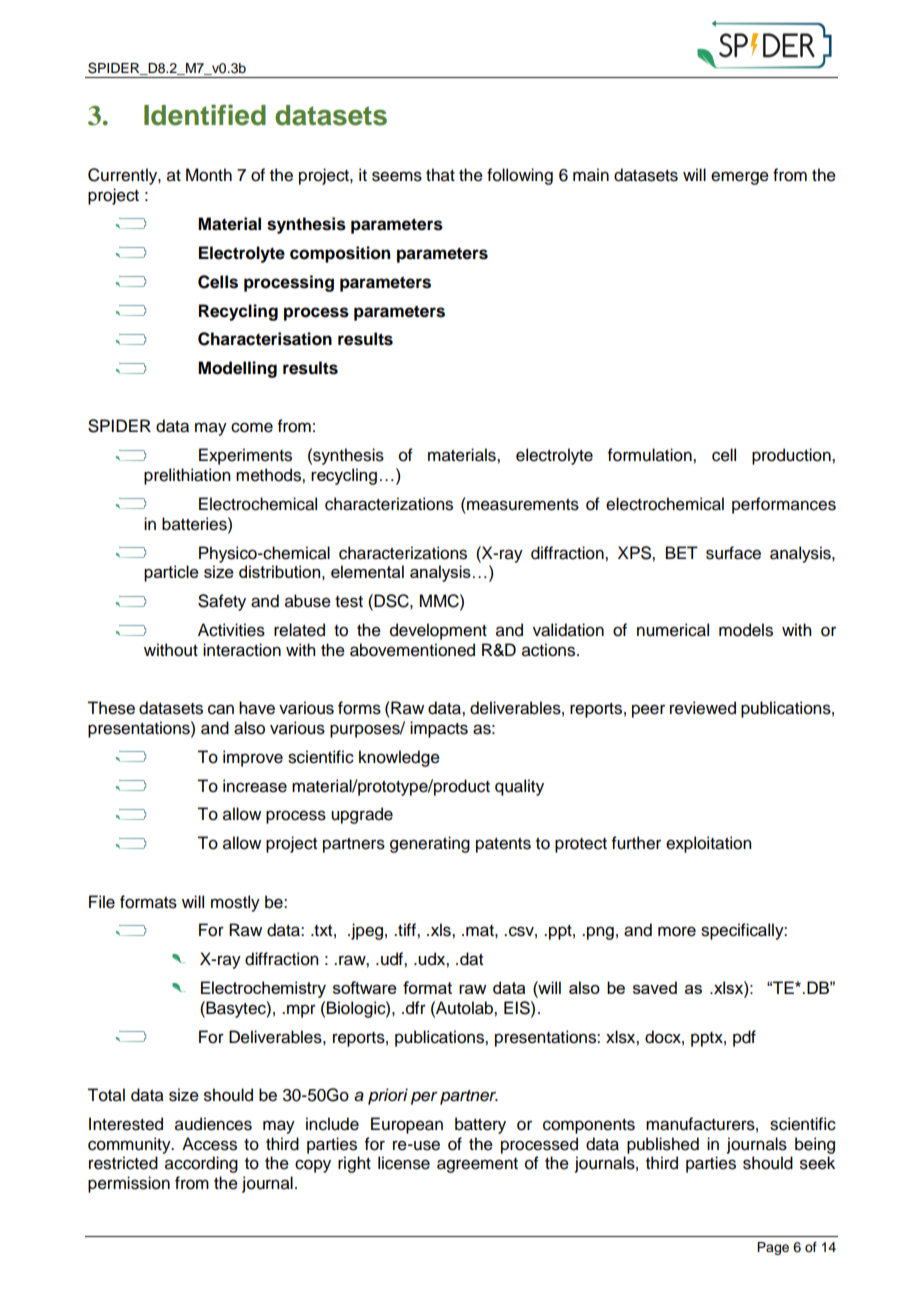 Image resolution: width=924 pixels, height=1308 pixels. What do you see at coordinates (740, 178) in the screenshot?
I see `emerge` at bounding box center [740, 178].
